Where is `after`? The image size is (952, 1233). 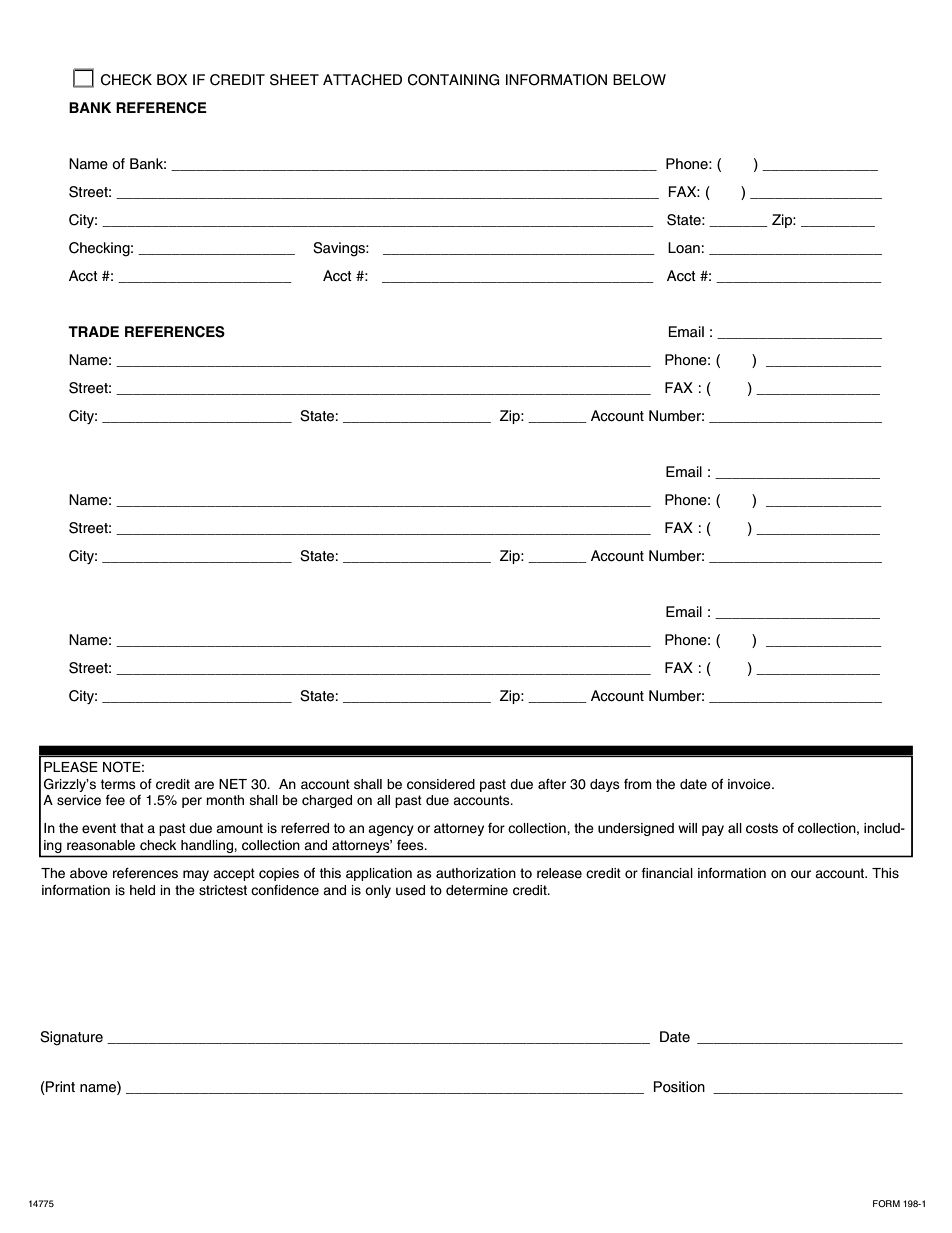
after is located at coordinates (552, 784).
